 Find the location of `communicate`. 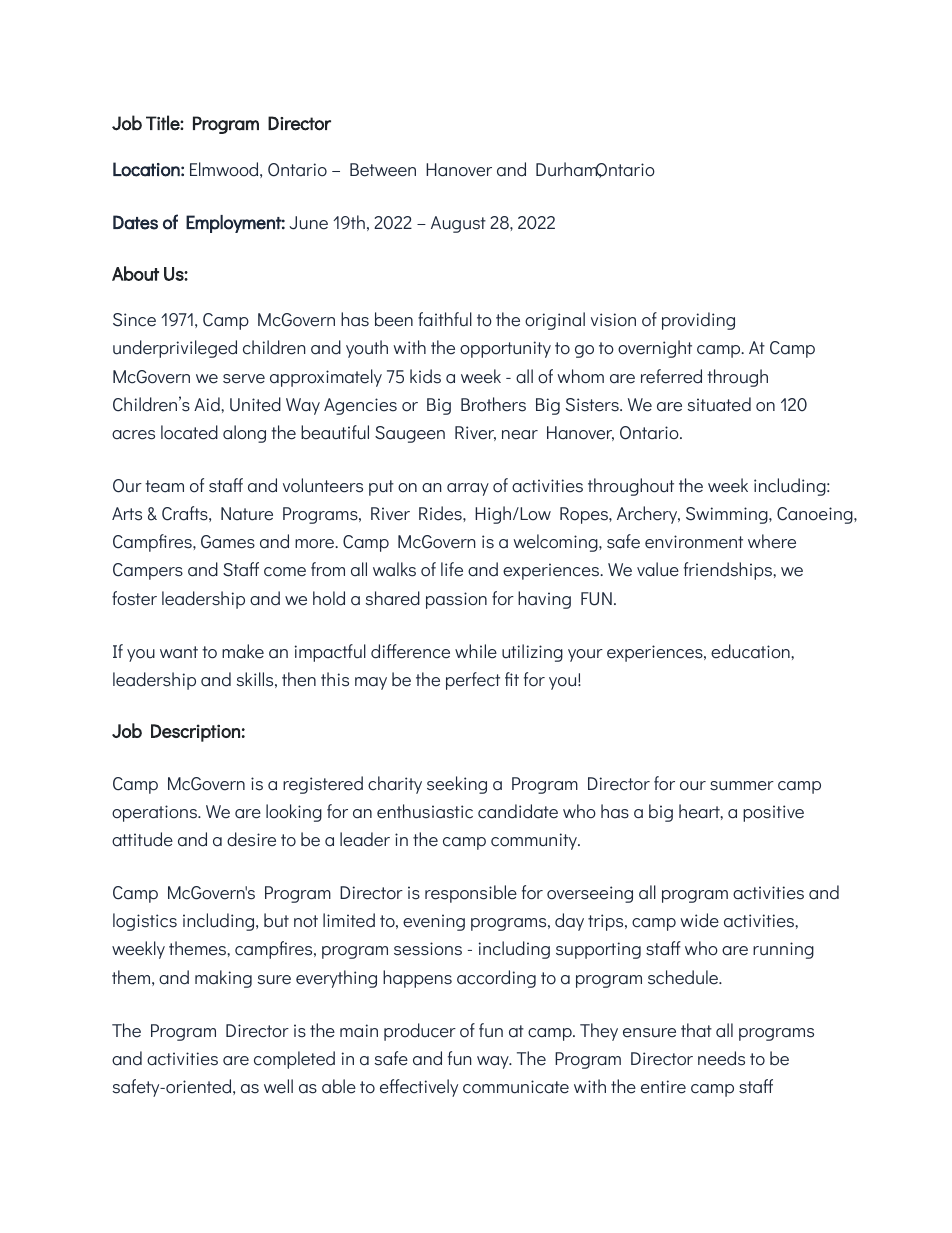

communicate is located at coordinates (516, 1087).
